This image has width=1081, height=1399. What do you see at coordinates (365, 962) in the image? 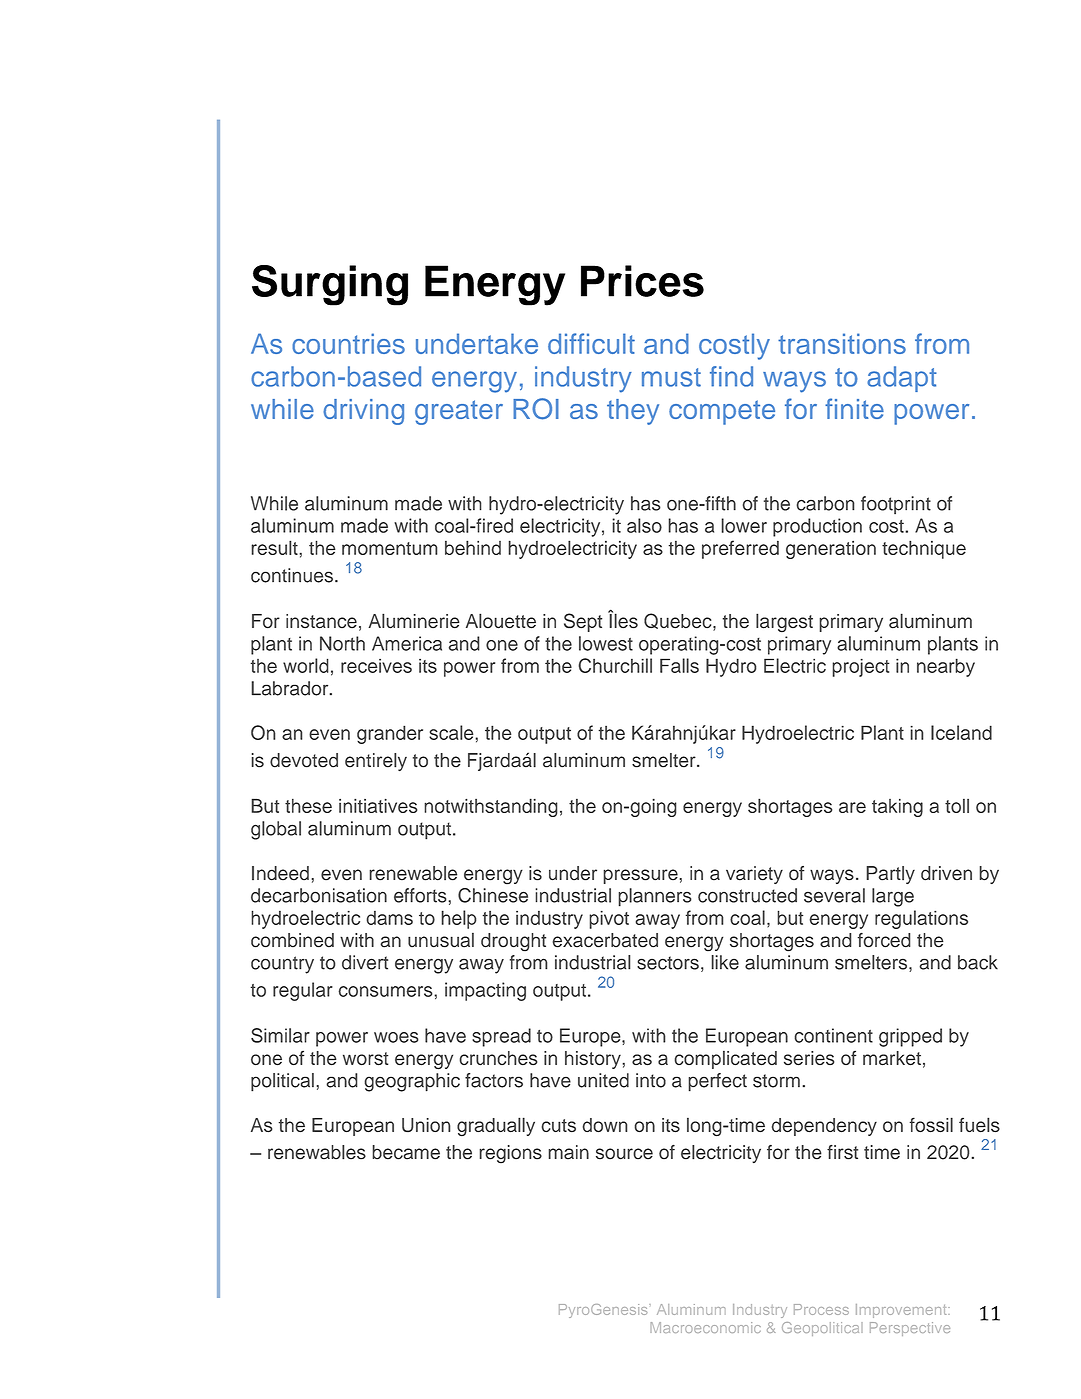
I see `divert` at bounding box center [365, 962].
